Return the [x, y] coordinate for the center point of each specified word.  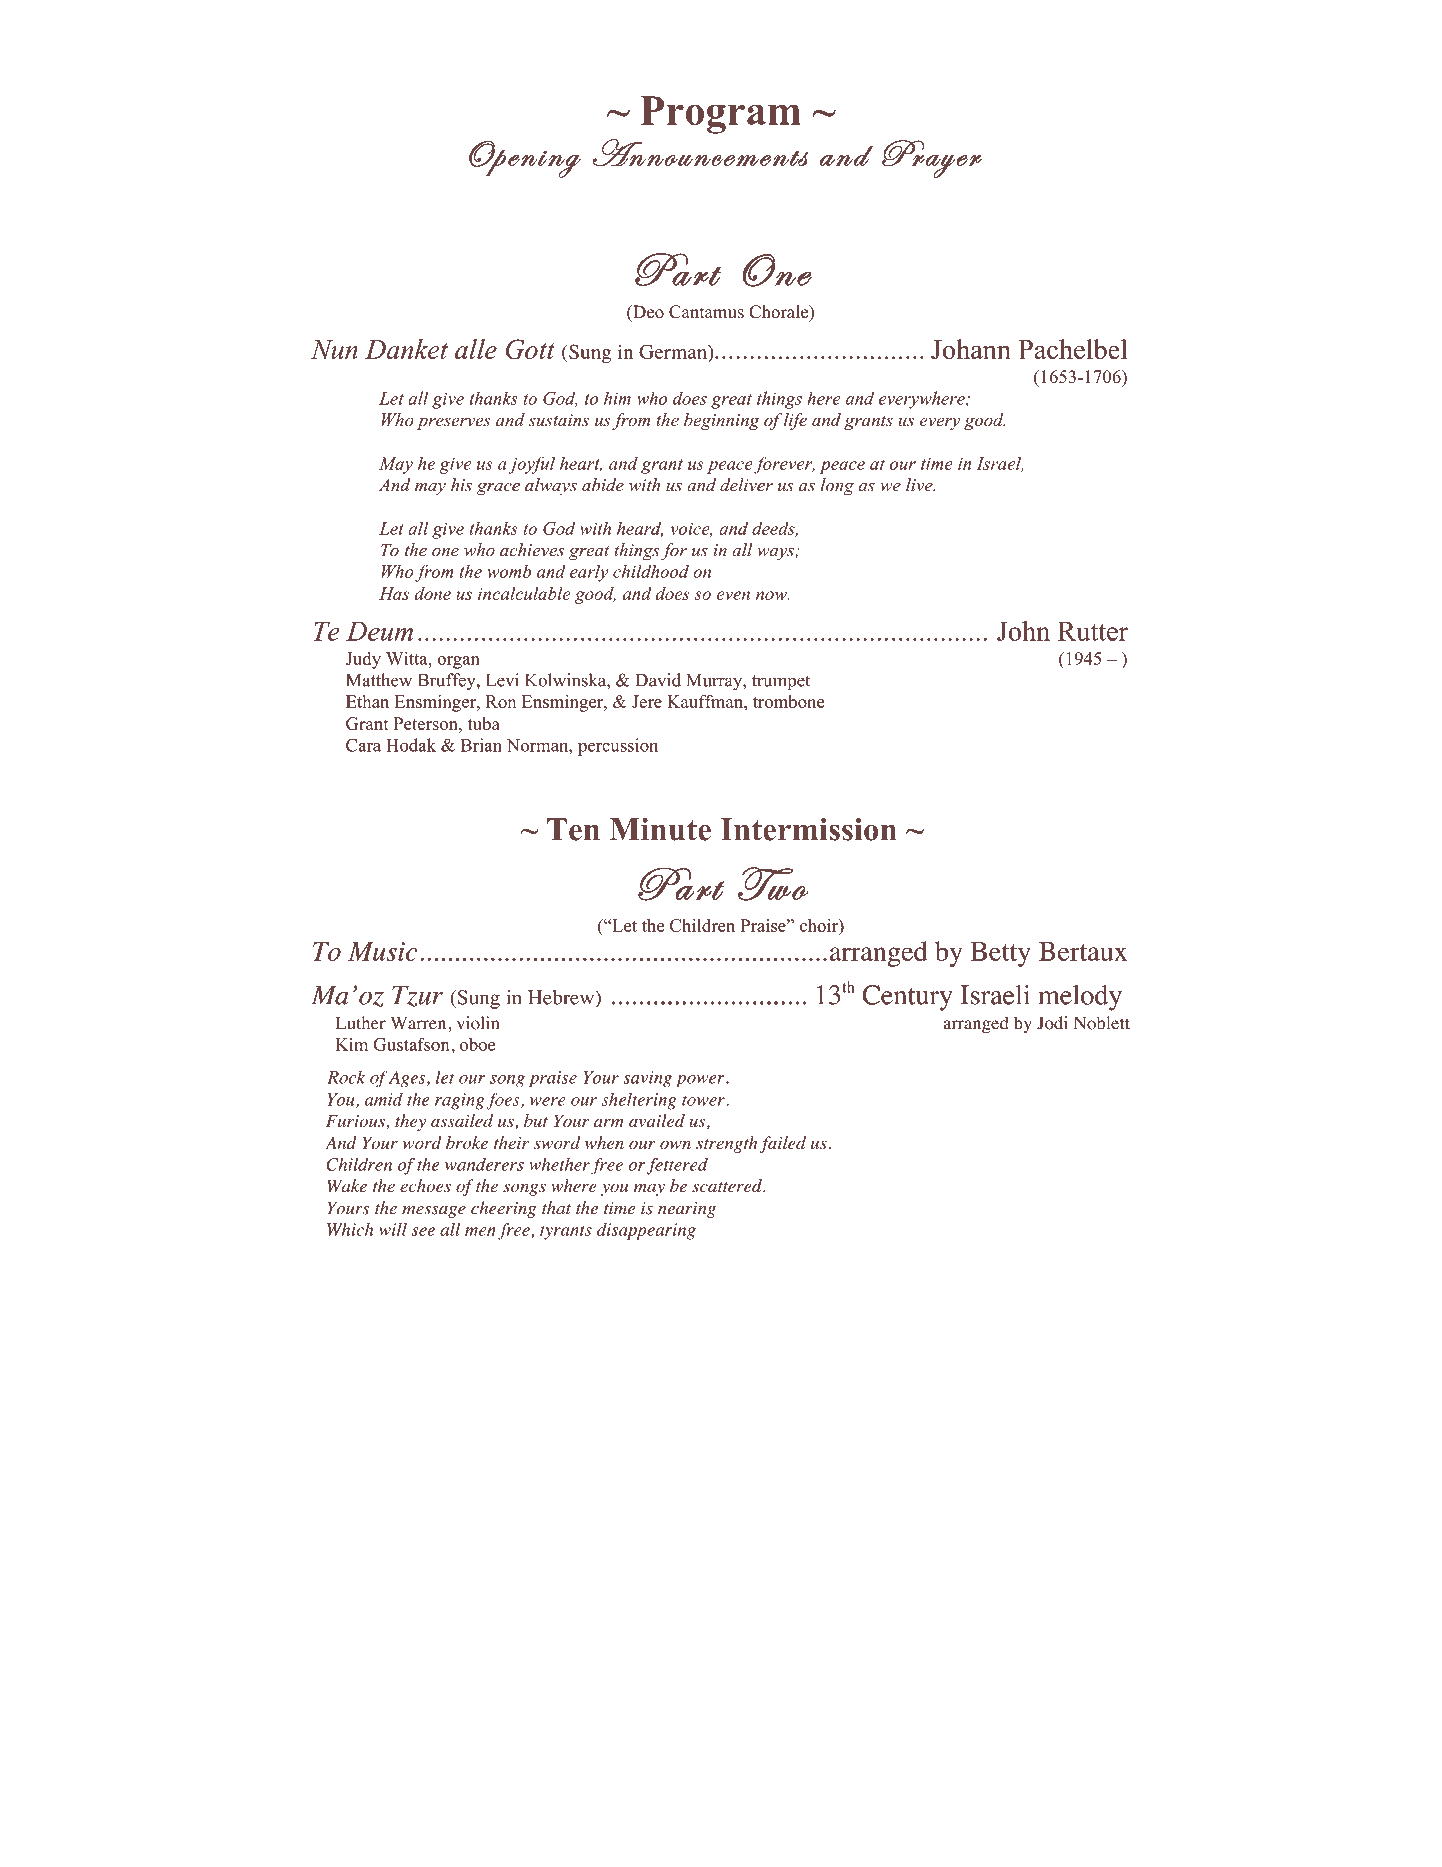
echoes [425, 1186]
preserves [454, 423]
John [1023, 631]
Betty [1000, 954]
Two [773, 884]
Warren [420, 1023]
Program [721, 115]
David [658, 680]
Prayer [932, 159]
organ [458, 662]
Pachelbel [1073, 349]
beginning [721, 421]
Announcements [700, 153]
